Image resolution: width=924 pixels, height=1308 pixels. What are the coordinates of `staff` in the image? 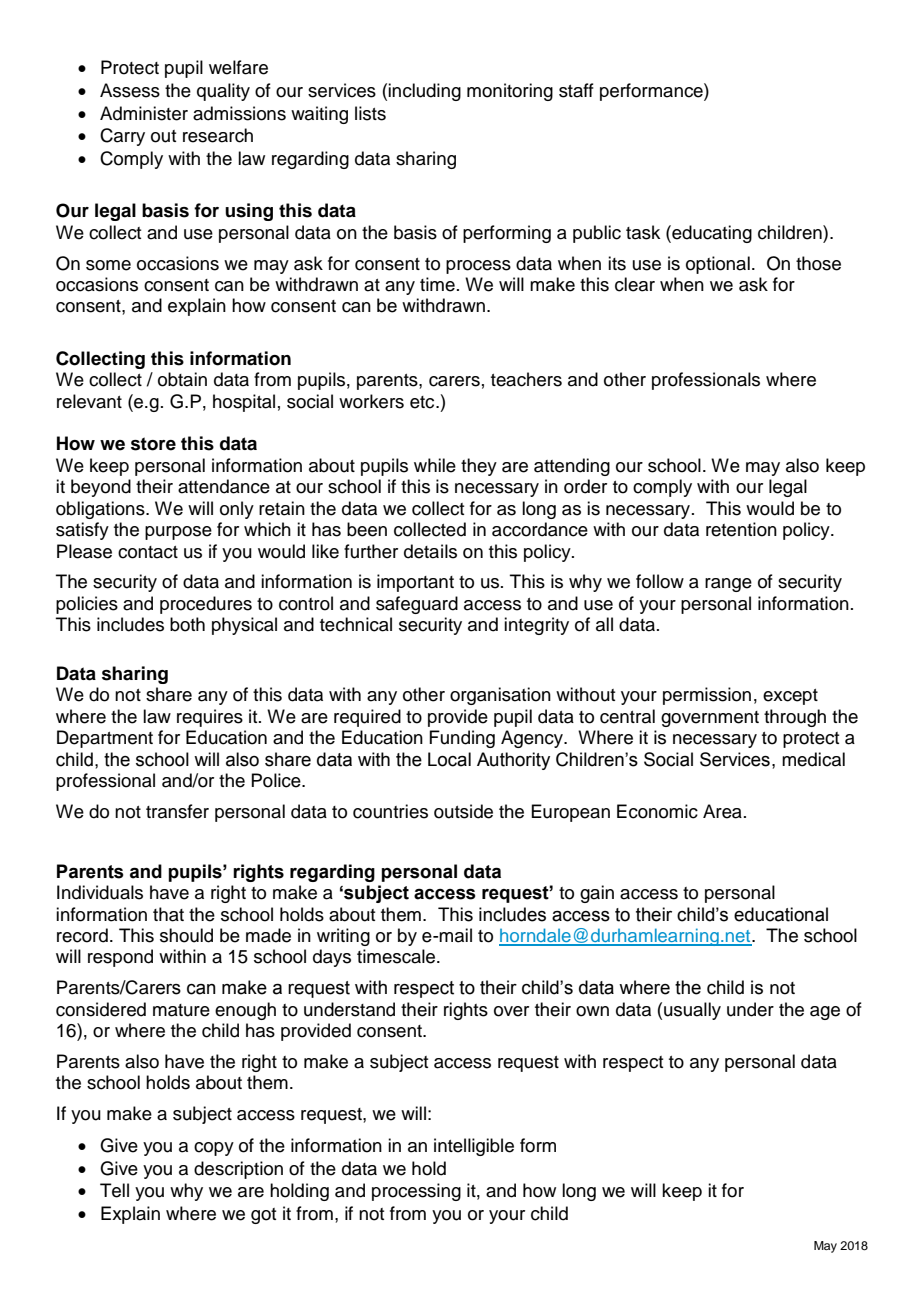 It's located at (576, 90).
